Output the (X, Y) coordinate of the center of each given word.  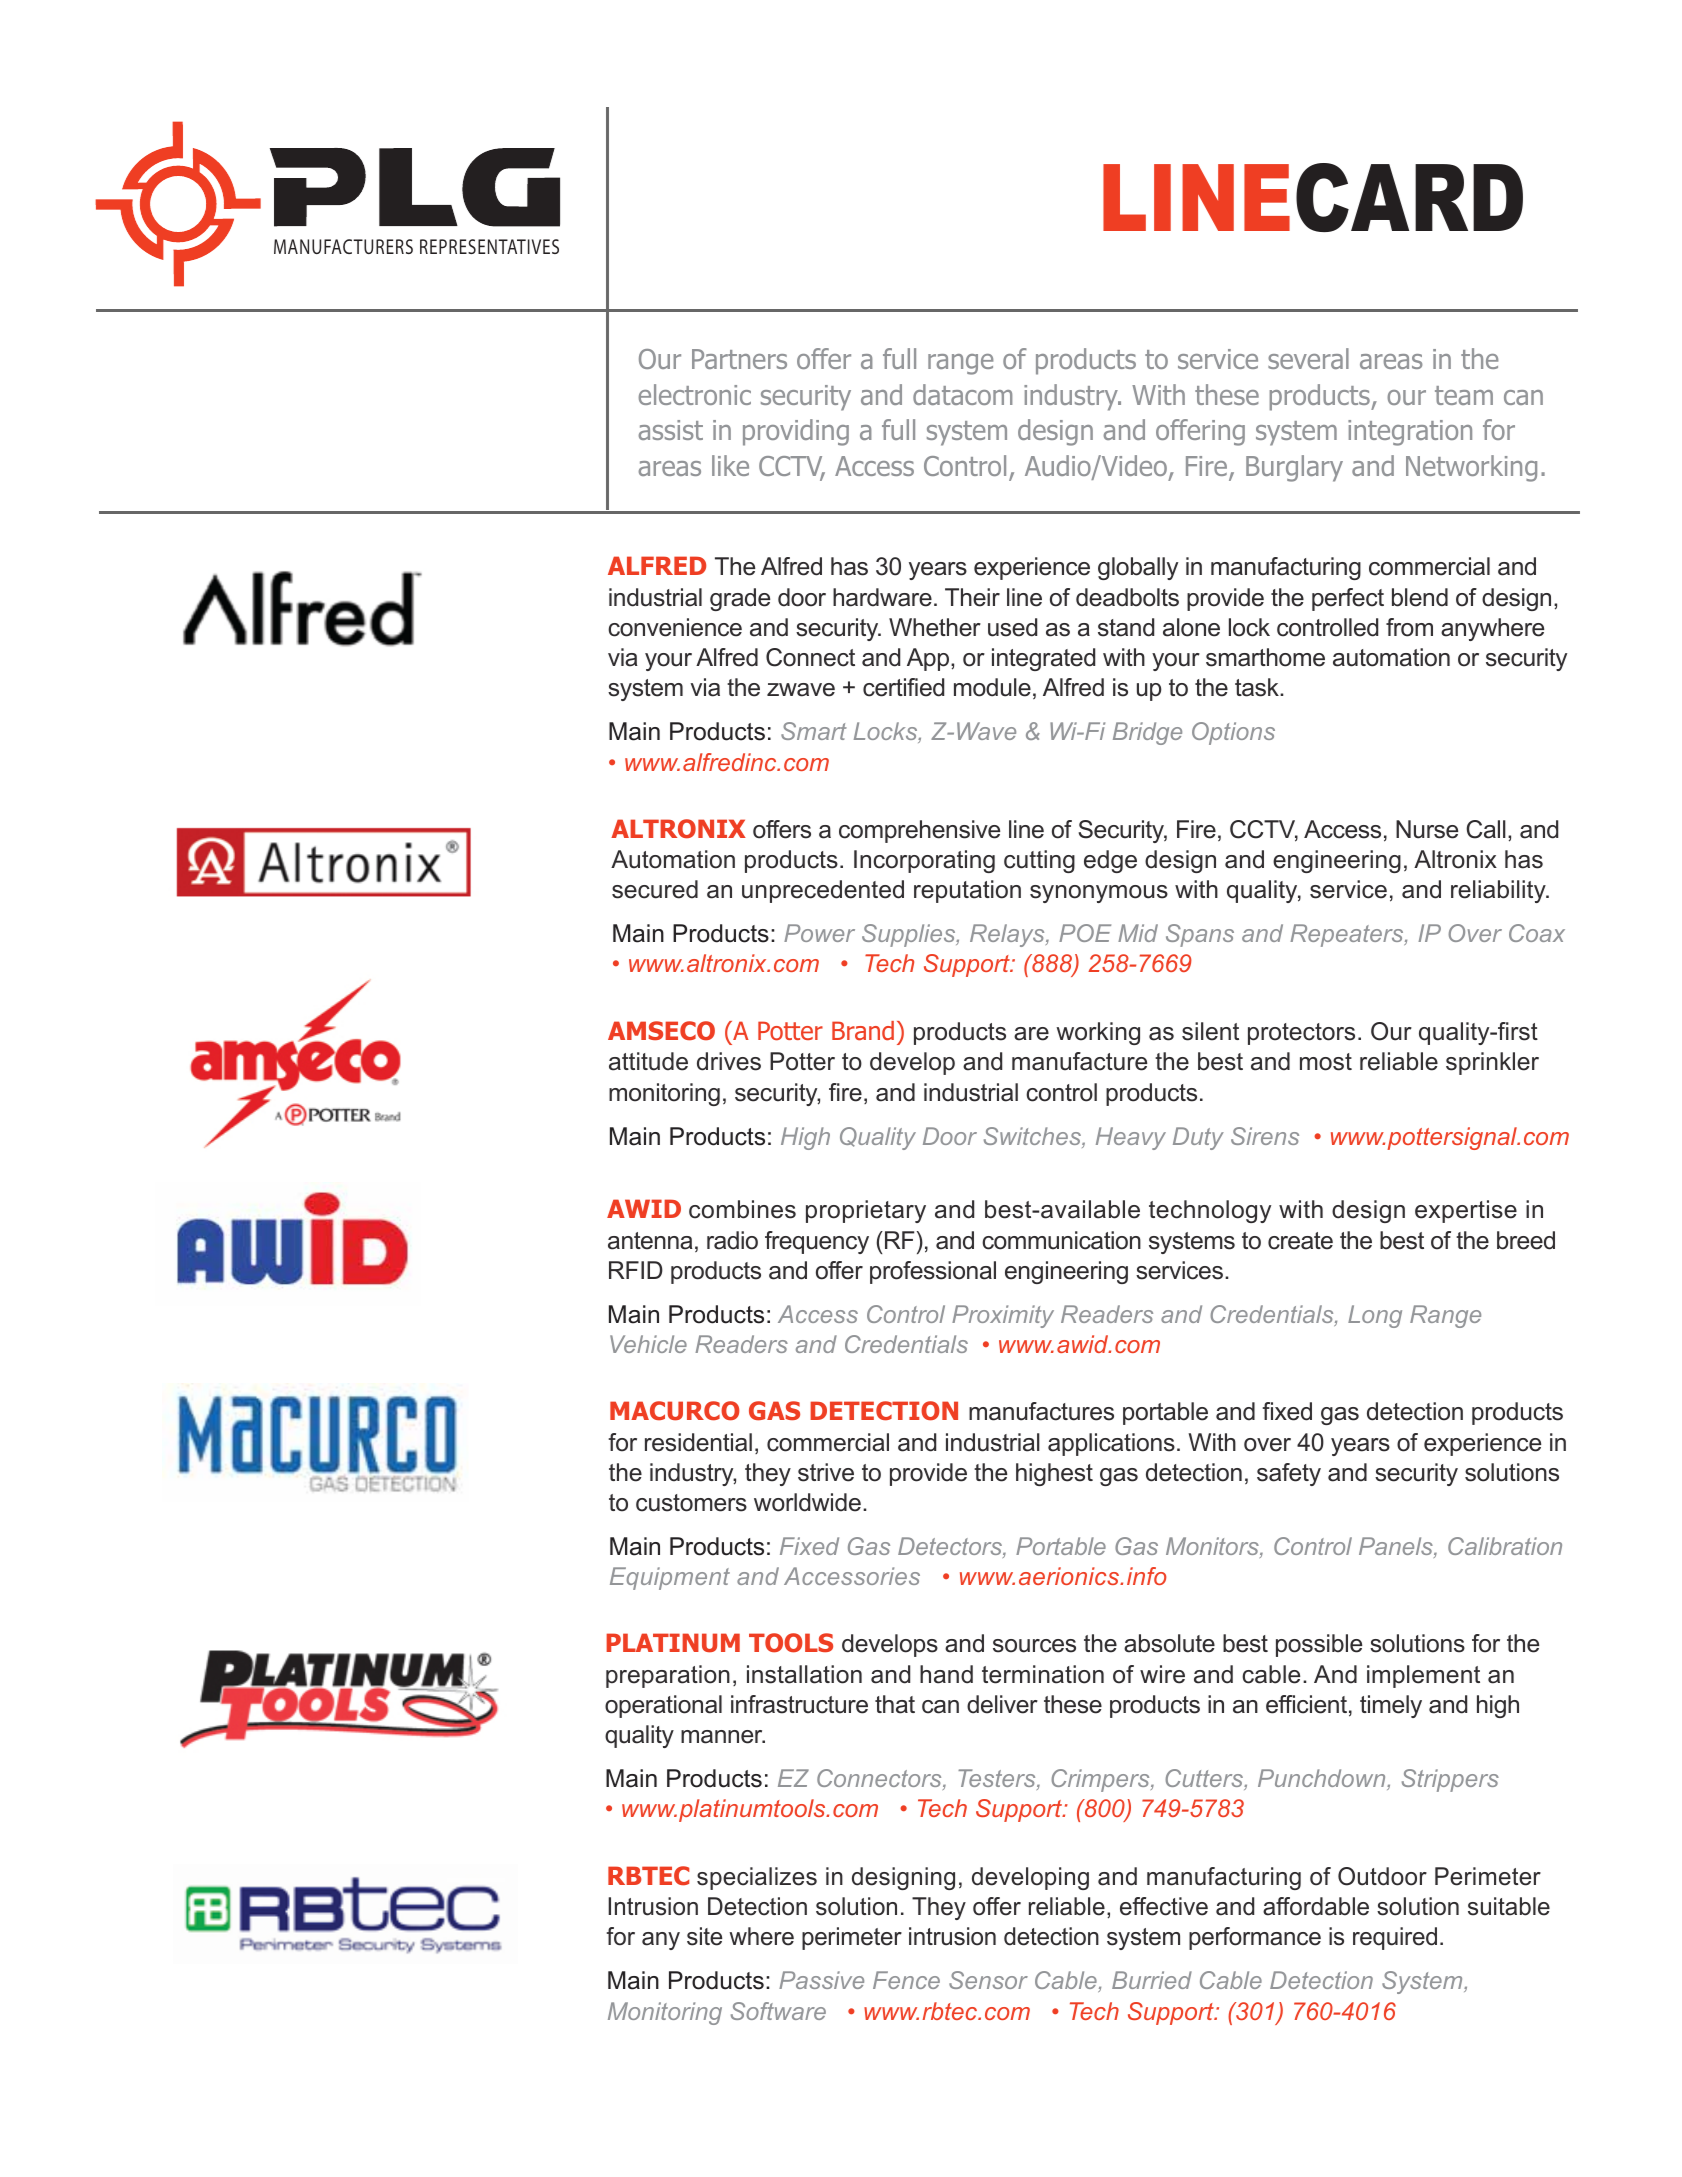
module (992, 687)
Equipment (670, 1578)
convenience (675, 627)
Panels (1397, 1547)
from (1409, 627)
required (1395, 1938)
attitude (648, 1061)
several (1308, 358)
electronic (695, 394)
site (704, 1936)
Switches (1033, 1137)
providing (796, 432)
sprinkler (1492, 1063)
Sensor (988, 1980)
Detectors (951, 1547)
